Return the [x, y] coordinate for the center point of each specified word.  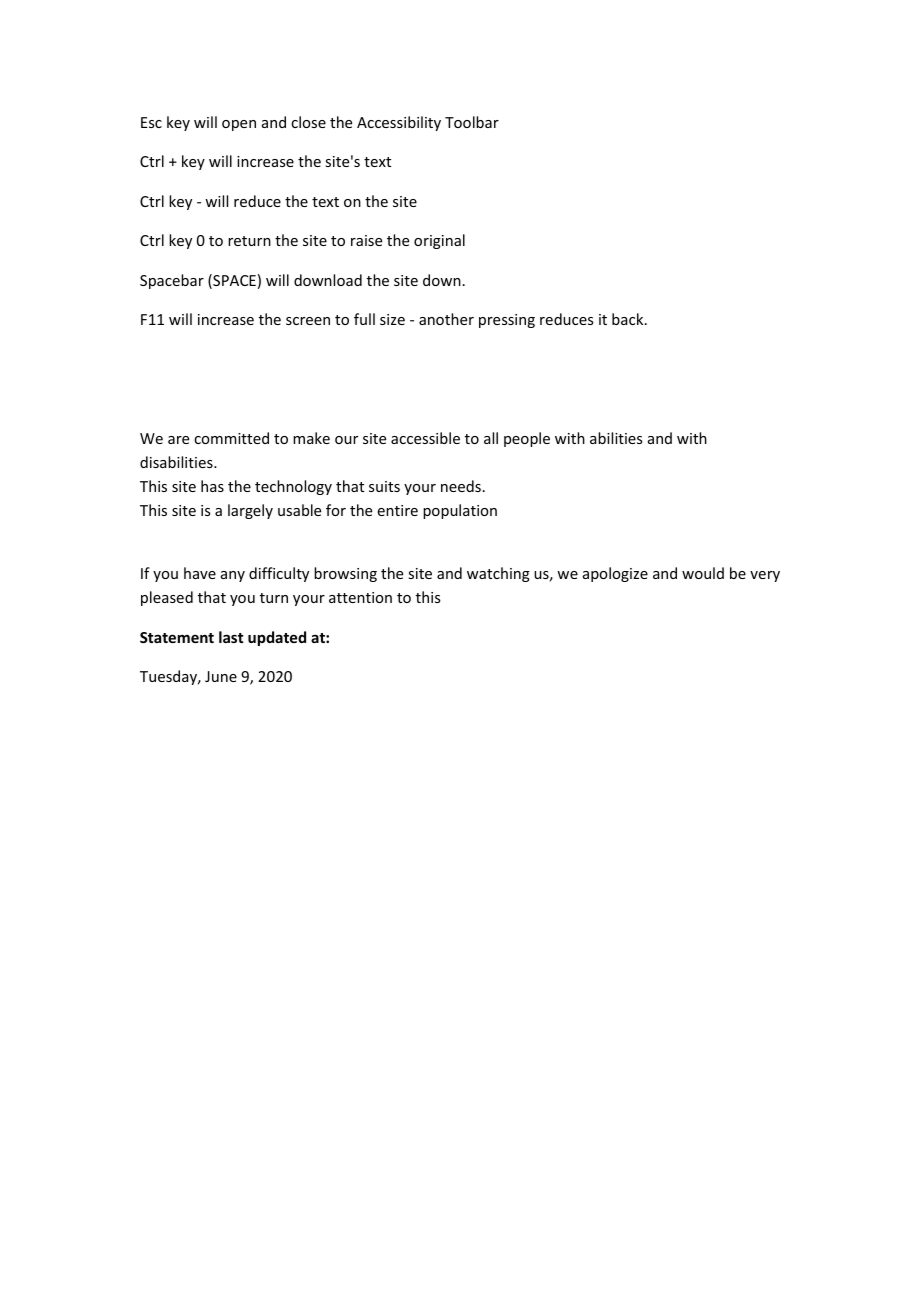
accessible [425, 438]
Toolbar [472, 122]
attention [360, 597]
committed [231, 438]
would [703, 573]
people [527, 439]
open [239, 125]
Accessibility [399, 123]
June [221, 676]
